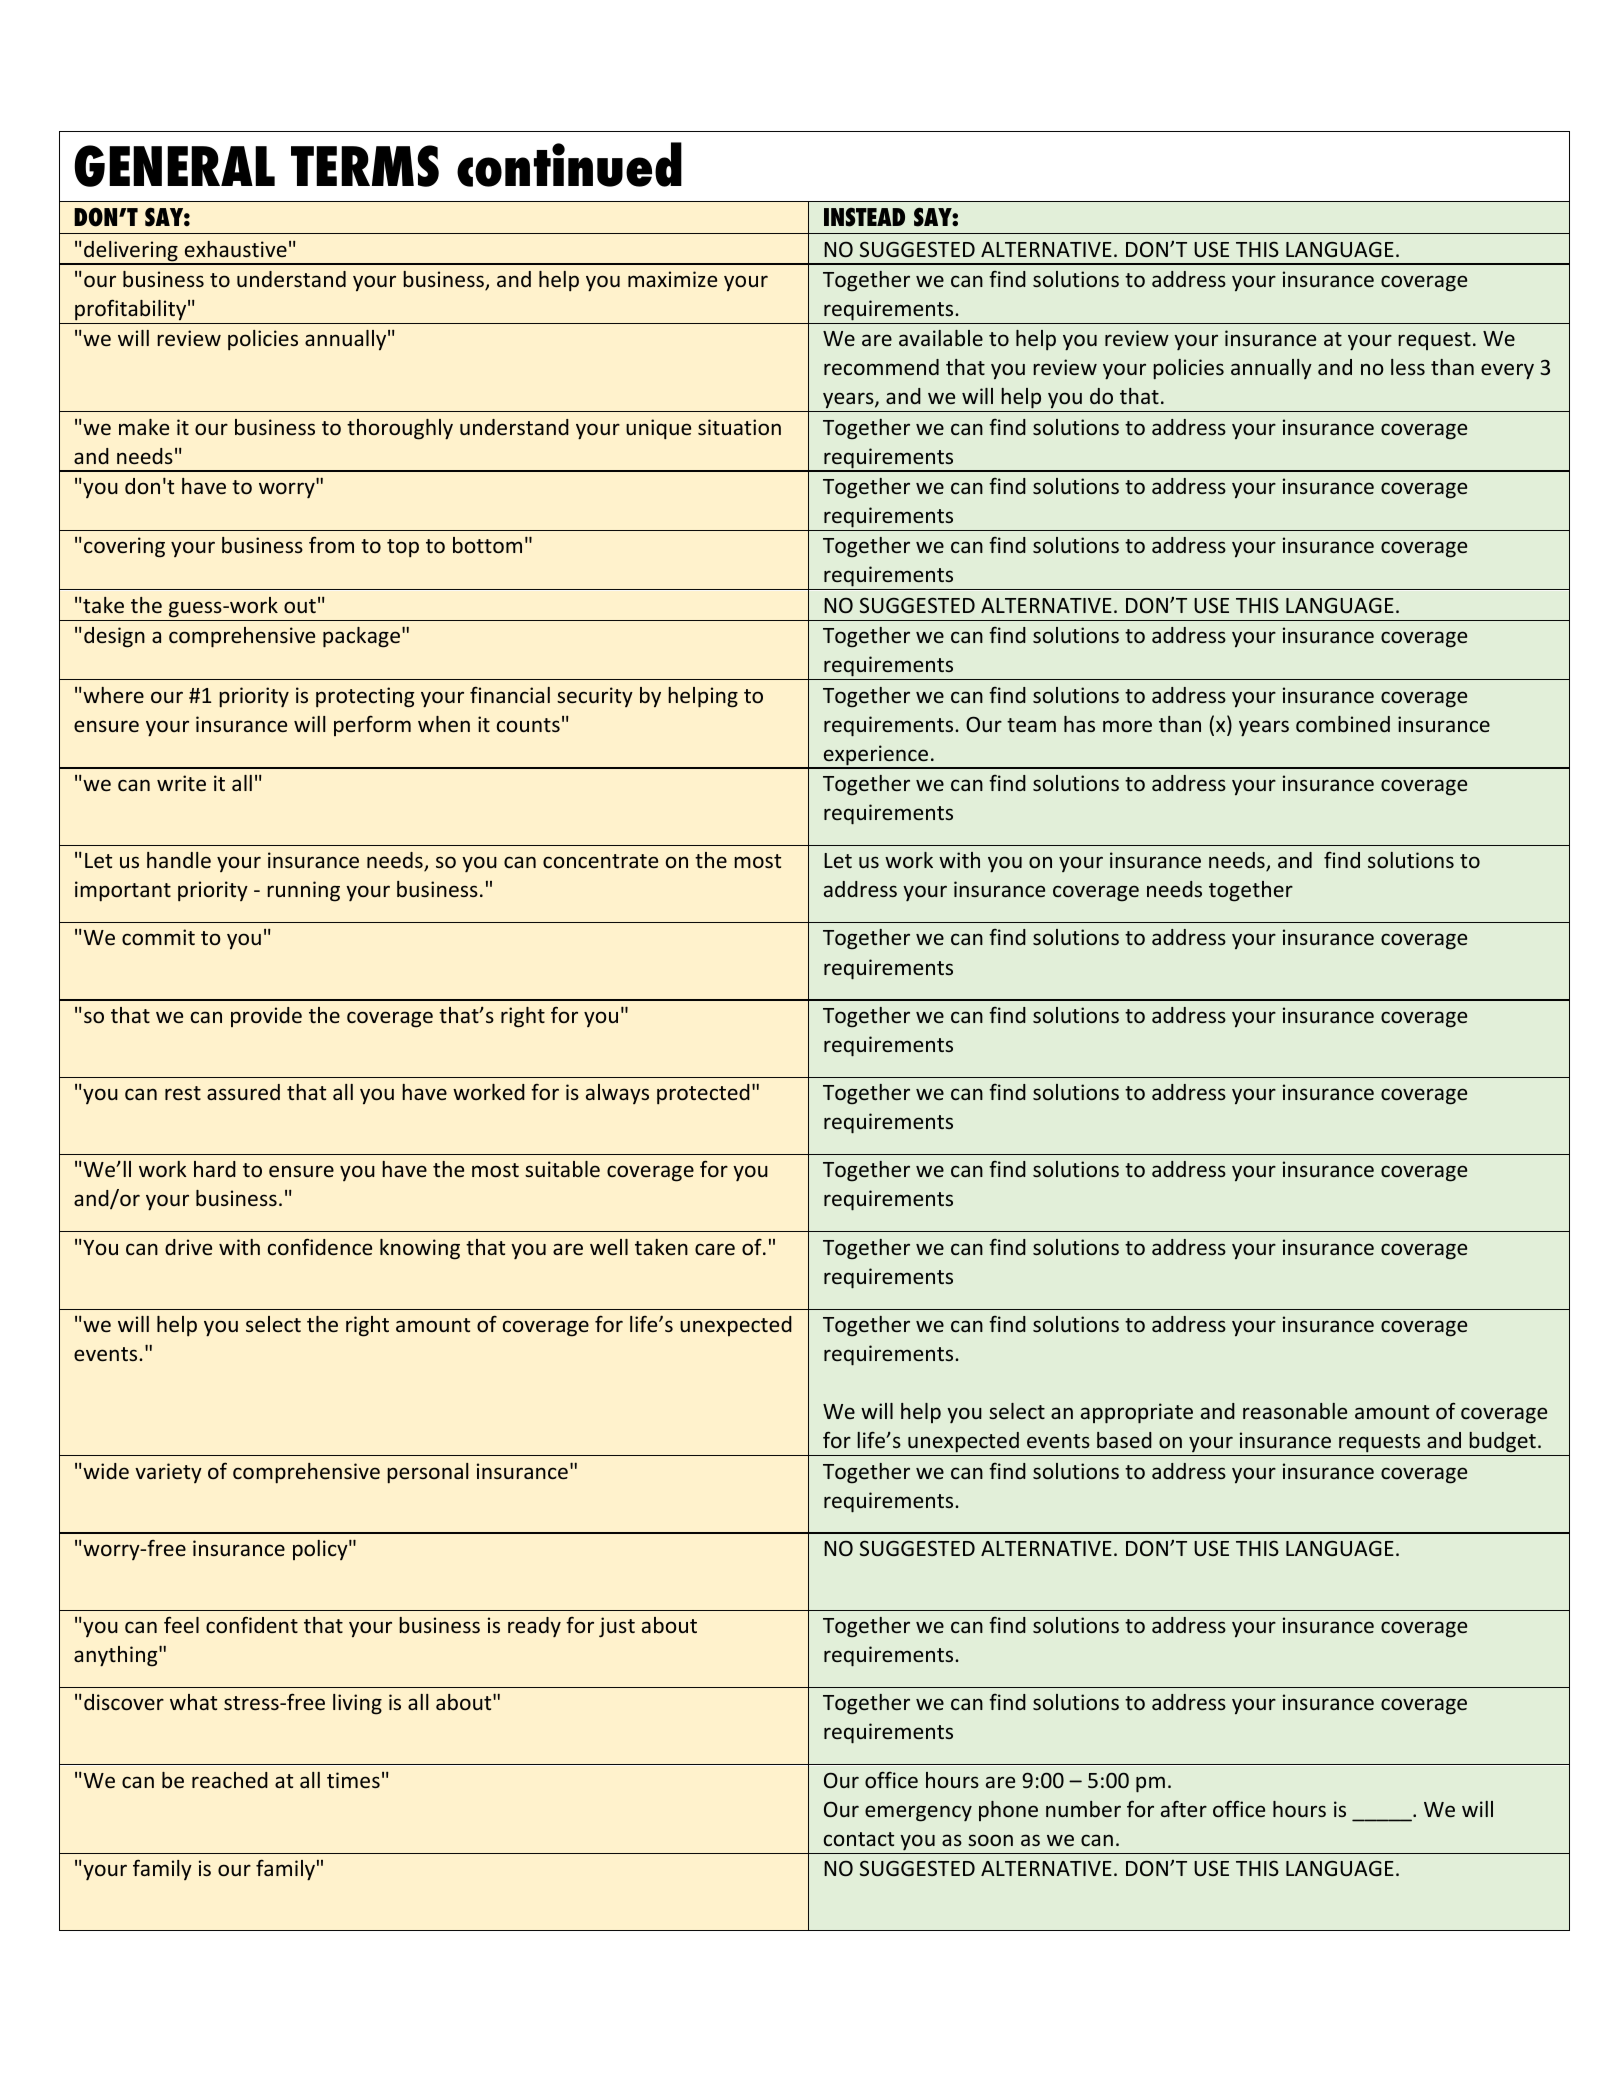 Image resolution: width=1617 pixels, height=2093 pixels. What do you see at coordinates (859, 1839) in the screenshot?
I see `contact` at bounding box center [859, 1839].
